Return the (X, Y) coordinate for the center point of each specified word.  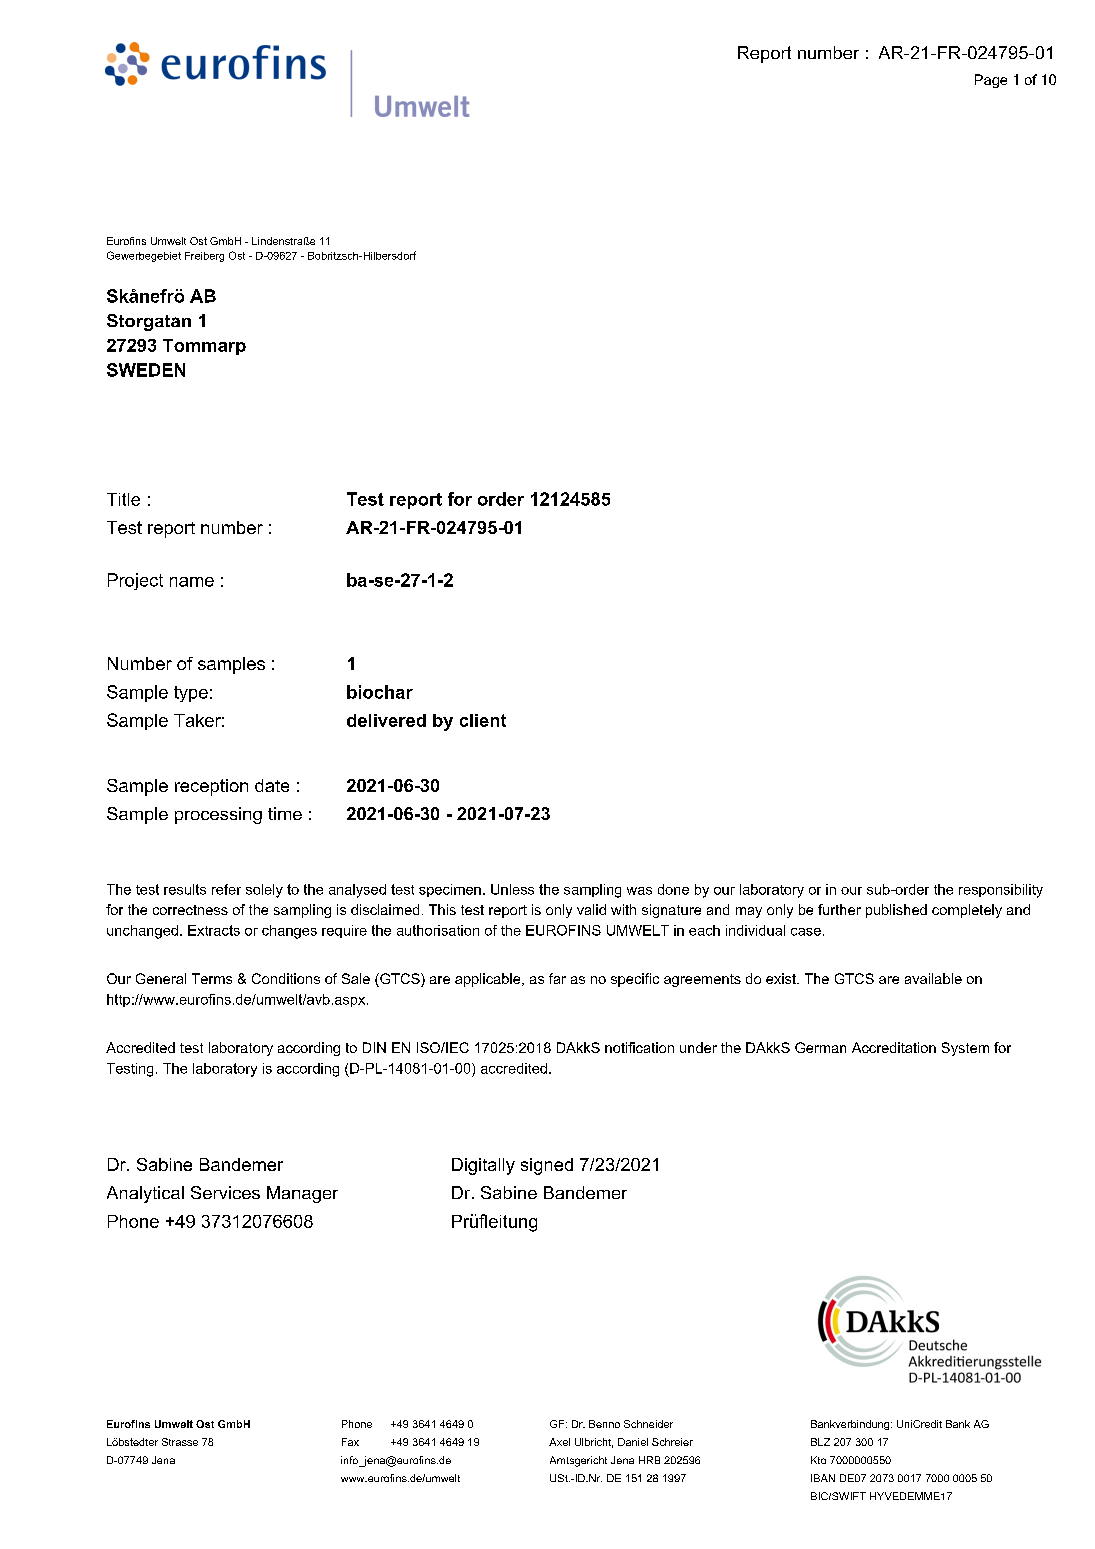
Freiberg (204, 257)
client (483, 720)
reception (211, 787)
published (896, 911)
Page (991, 81)
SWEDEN (146, 370)
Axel (559, 1442)
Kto (818, 1460)
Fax (350, 1442)
